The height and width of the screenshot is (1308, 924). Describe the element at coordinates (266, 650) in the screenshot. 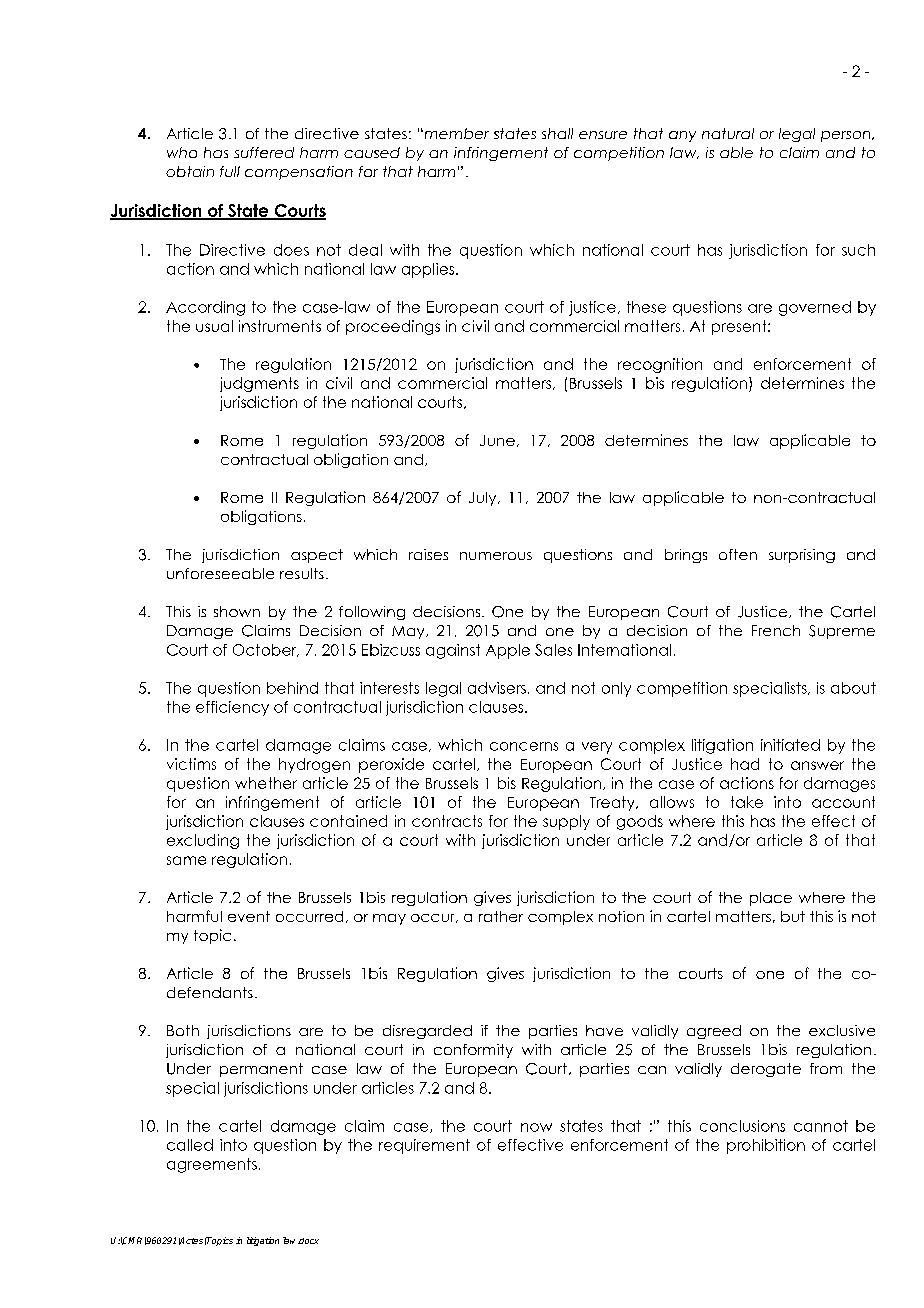

I see `October` at that location.
